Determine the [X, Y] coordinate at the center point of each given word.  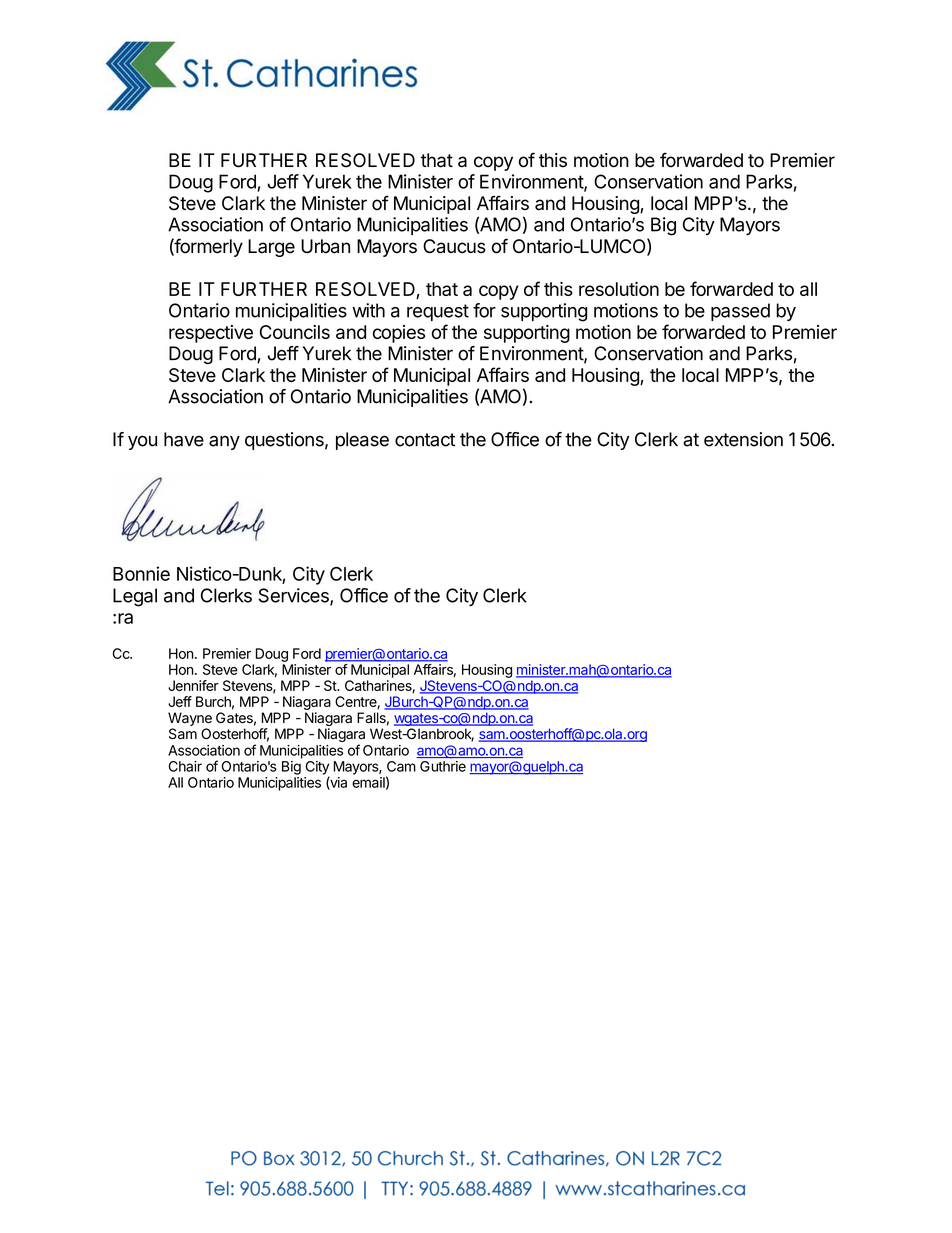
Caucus [454, 246]
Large [271, 248]
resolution [619, 289]
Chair [185, 766]
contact [425, 440]
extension [743, 439]
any [224, 442]
